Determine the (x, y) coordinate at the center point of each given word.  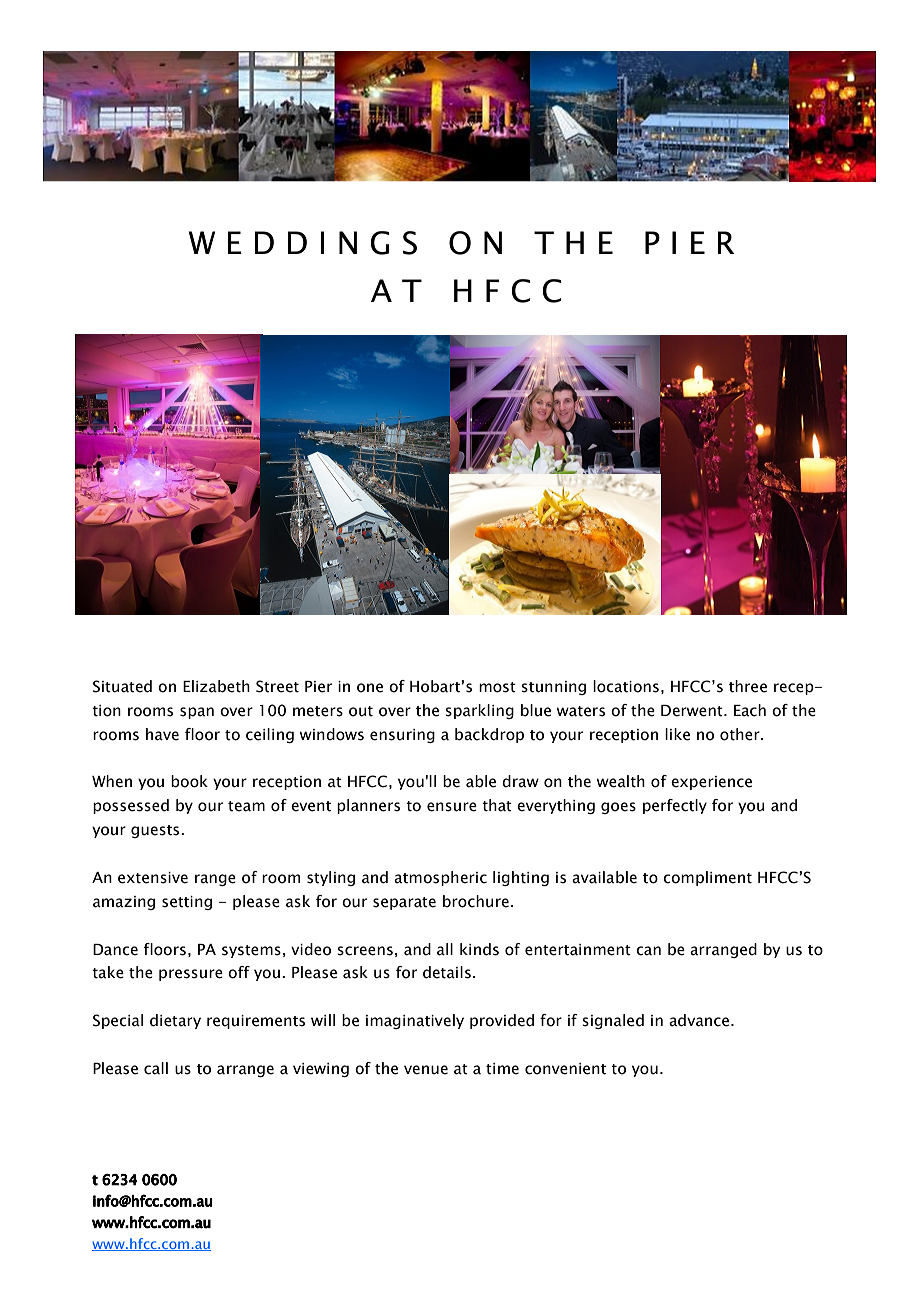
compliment (707, 878)
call (156, 1068)
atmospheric (440, 878)
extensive (153, 878)
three (748, 686)
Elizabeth (216, 686)
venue (426, 1070)
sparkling (479, 711)
